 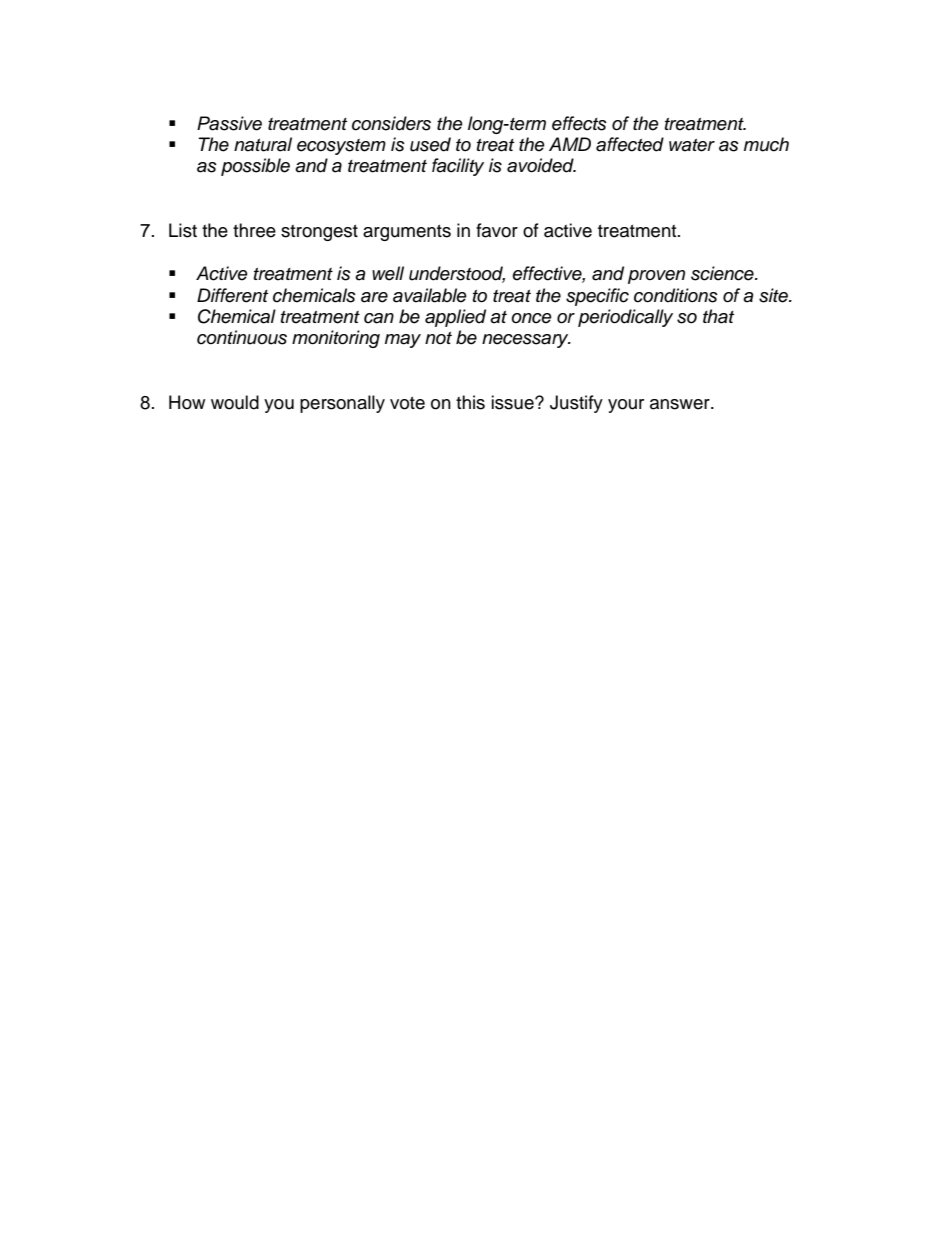 What do you see at coordinates (438, 338) in the image?
I see `not` at bounding box center [438, 338].
